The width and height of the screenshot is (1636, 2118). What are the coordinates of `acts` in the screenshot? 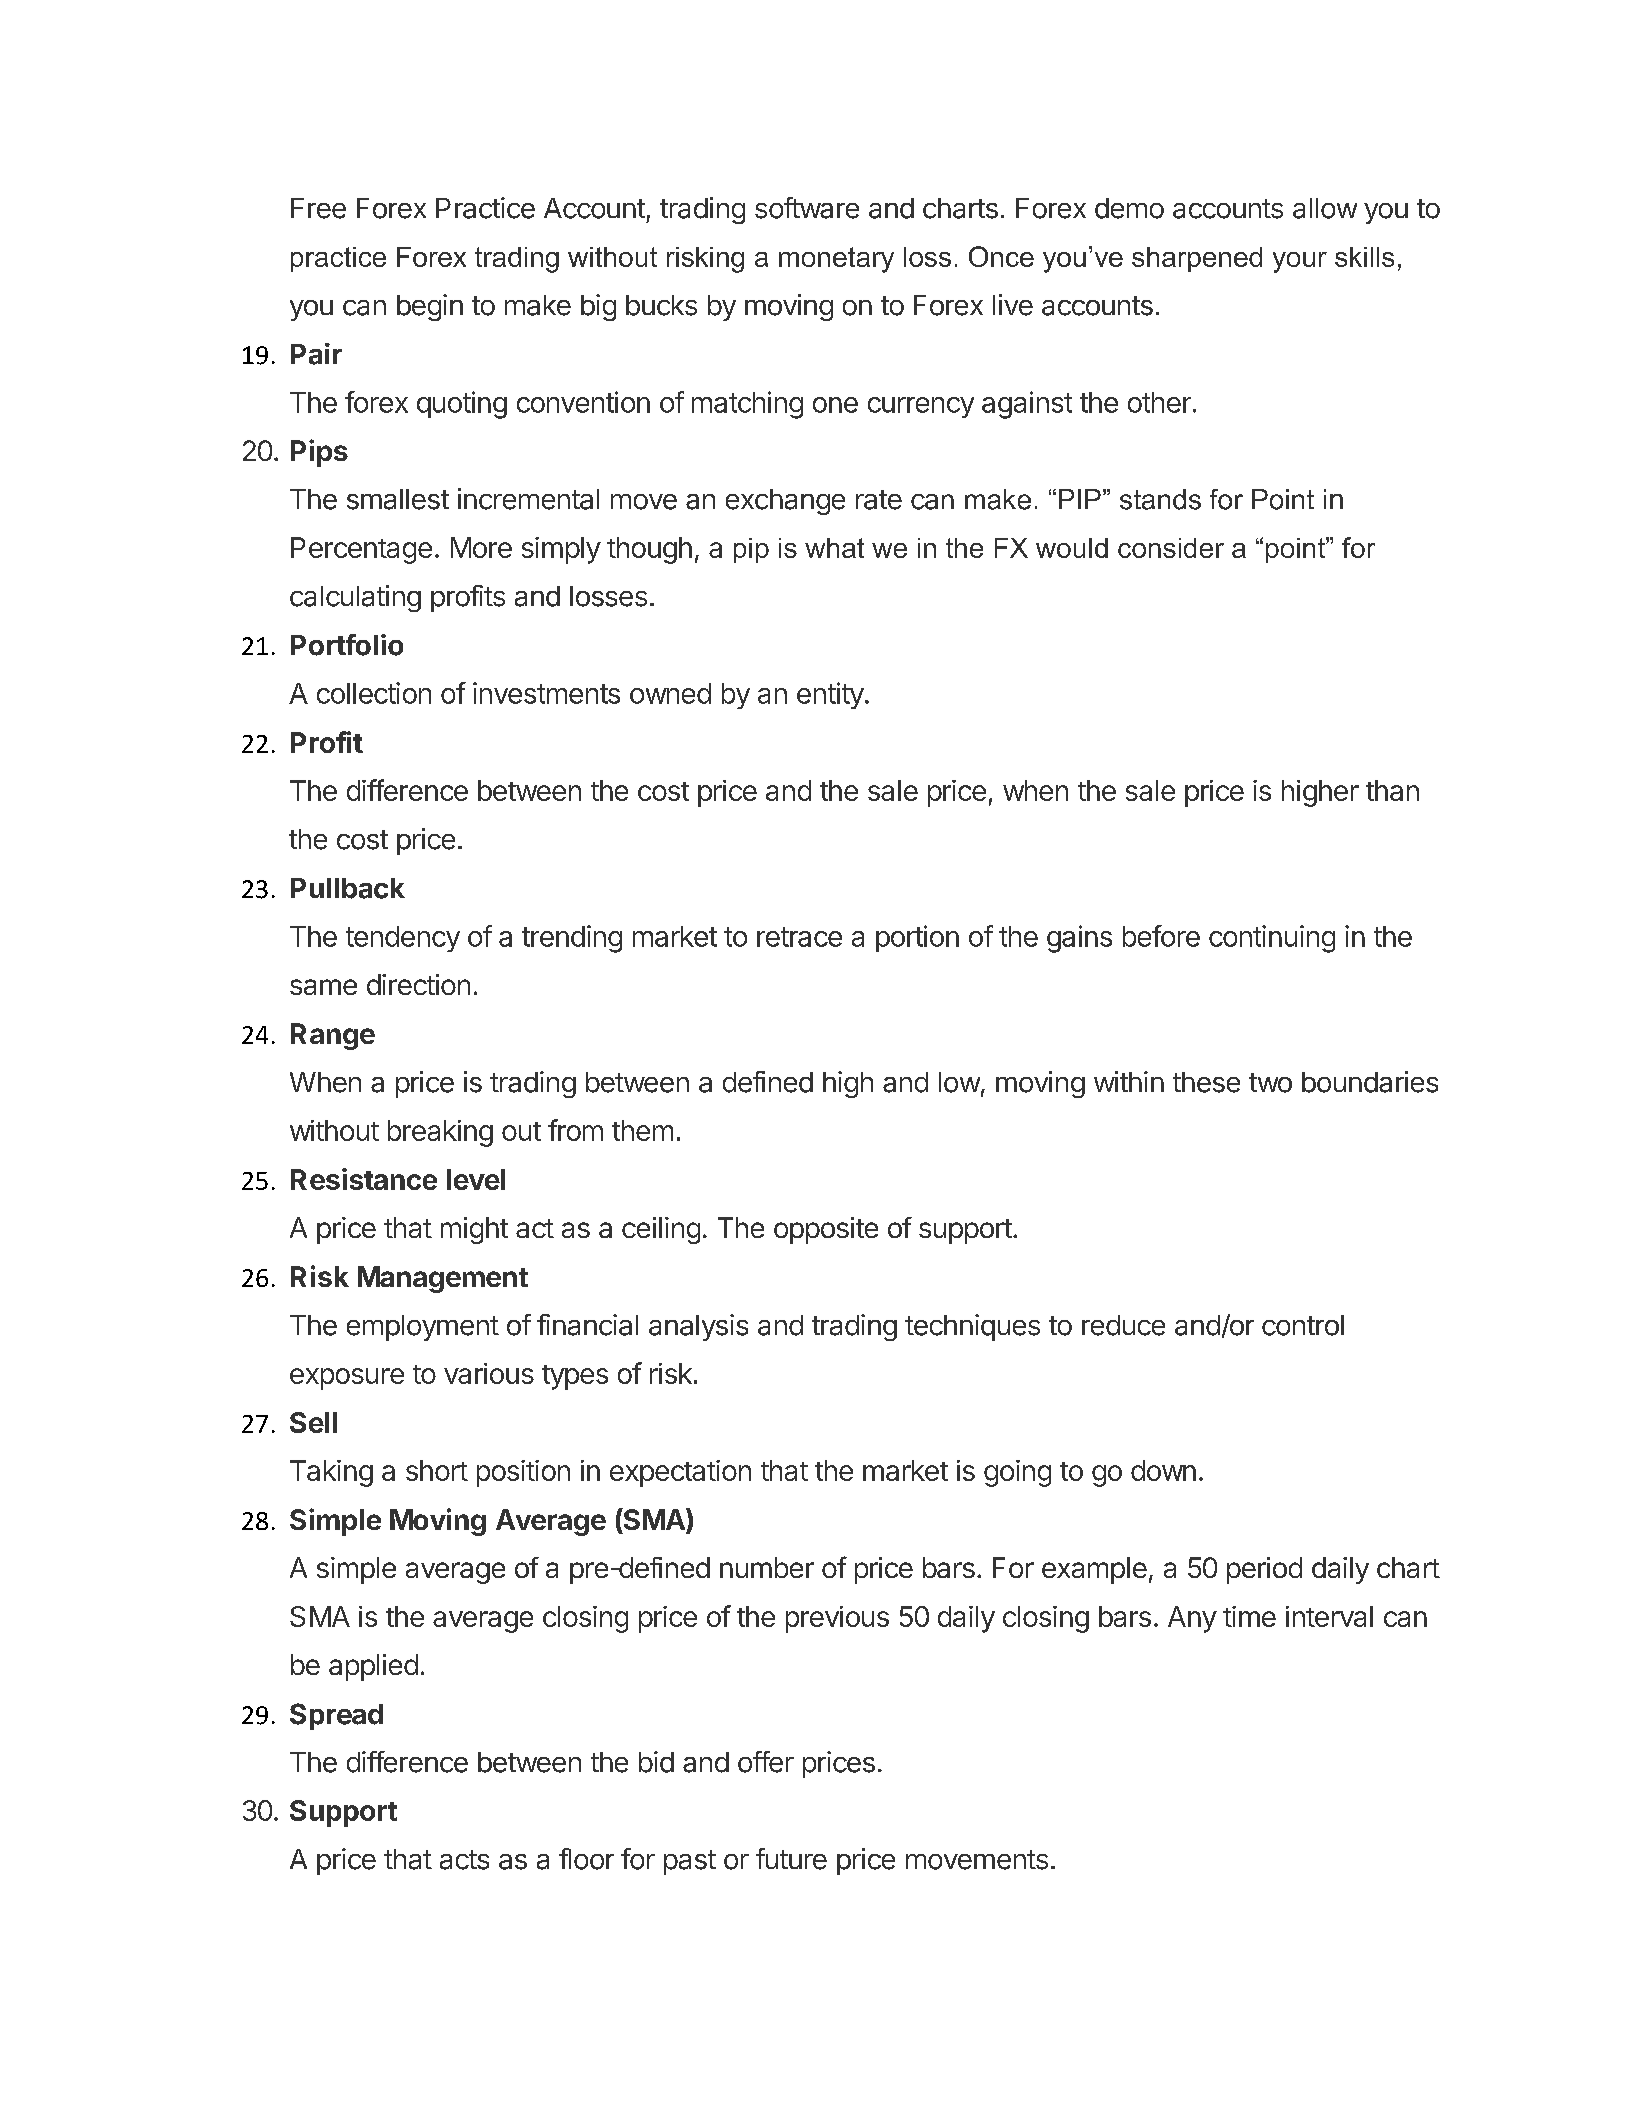 It's located at (464, 1860).
